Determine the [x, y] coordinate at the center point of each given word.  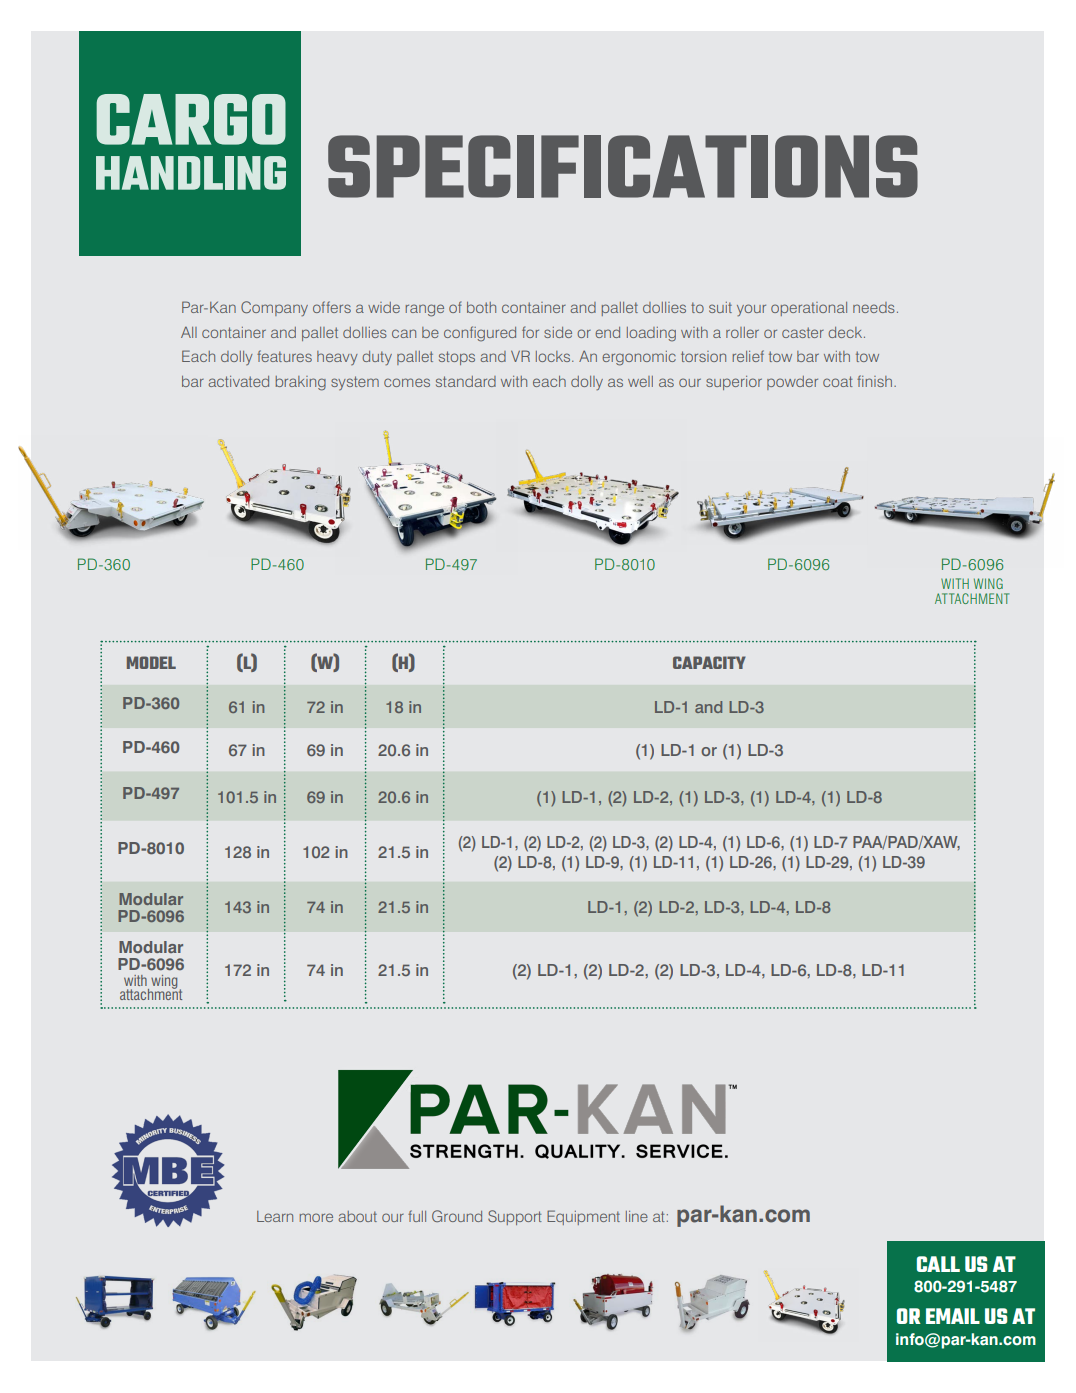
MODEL [151, 662]
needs [874, 307]
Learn [275, 1216]
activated [238, 381]
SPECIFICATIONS [623, 166]
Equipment [583, 1217]
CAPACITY [709, 662]
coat [838, 381]
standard [466, 381]
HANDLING [191, 173]
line [637, 1216]
